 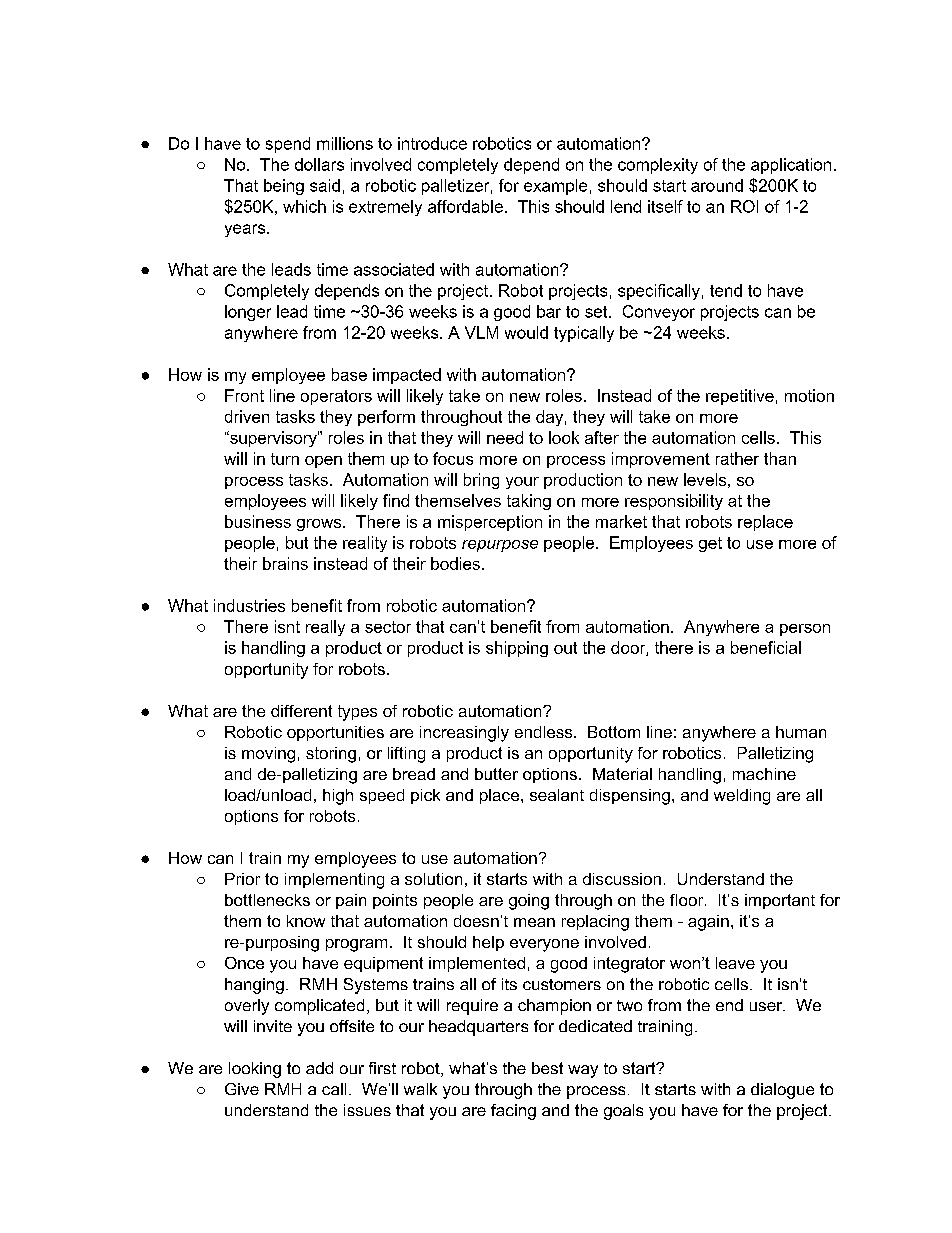 I want to click on your, so click(x=522, y=483).
